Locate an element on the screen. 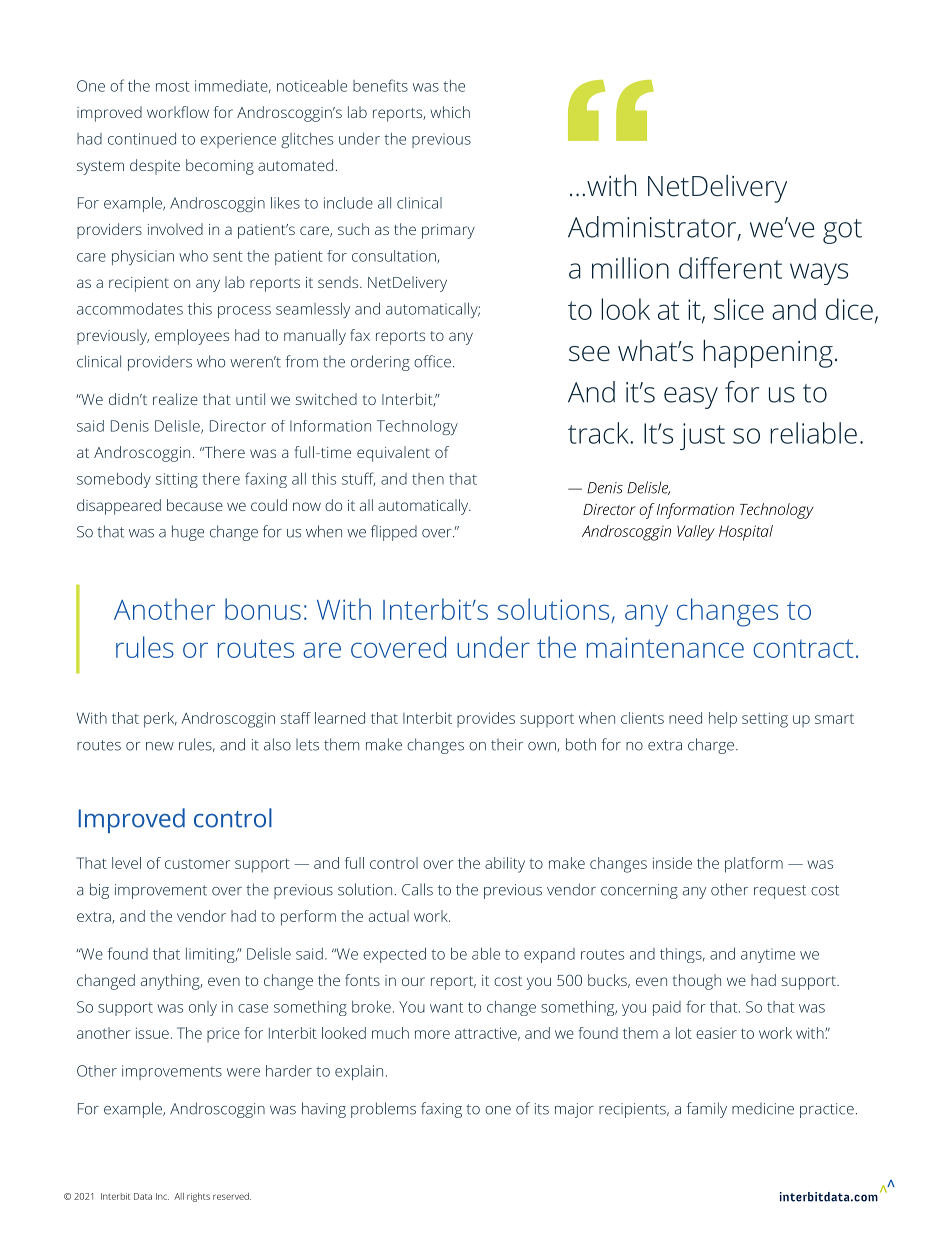 Image resolution: width=952 pixels, height=1233 pixels. rights is located at coordinates (198, 1197).
